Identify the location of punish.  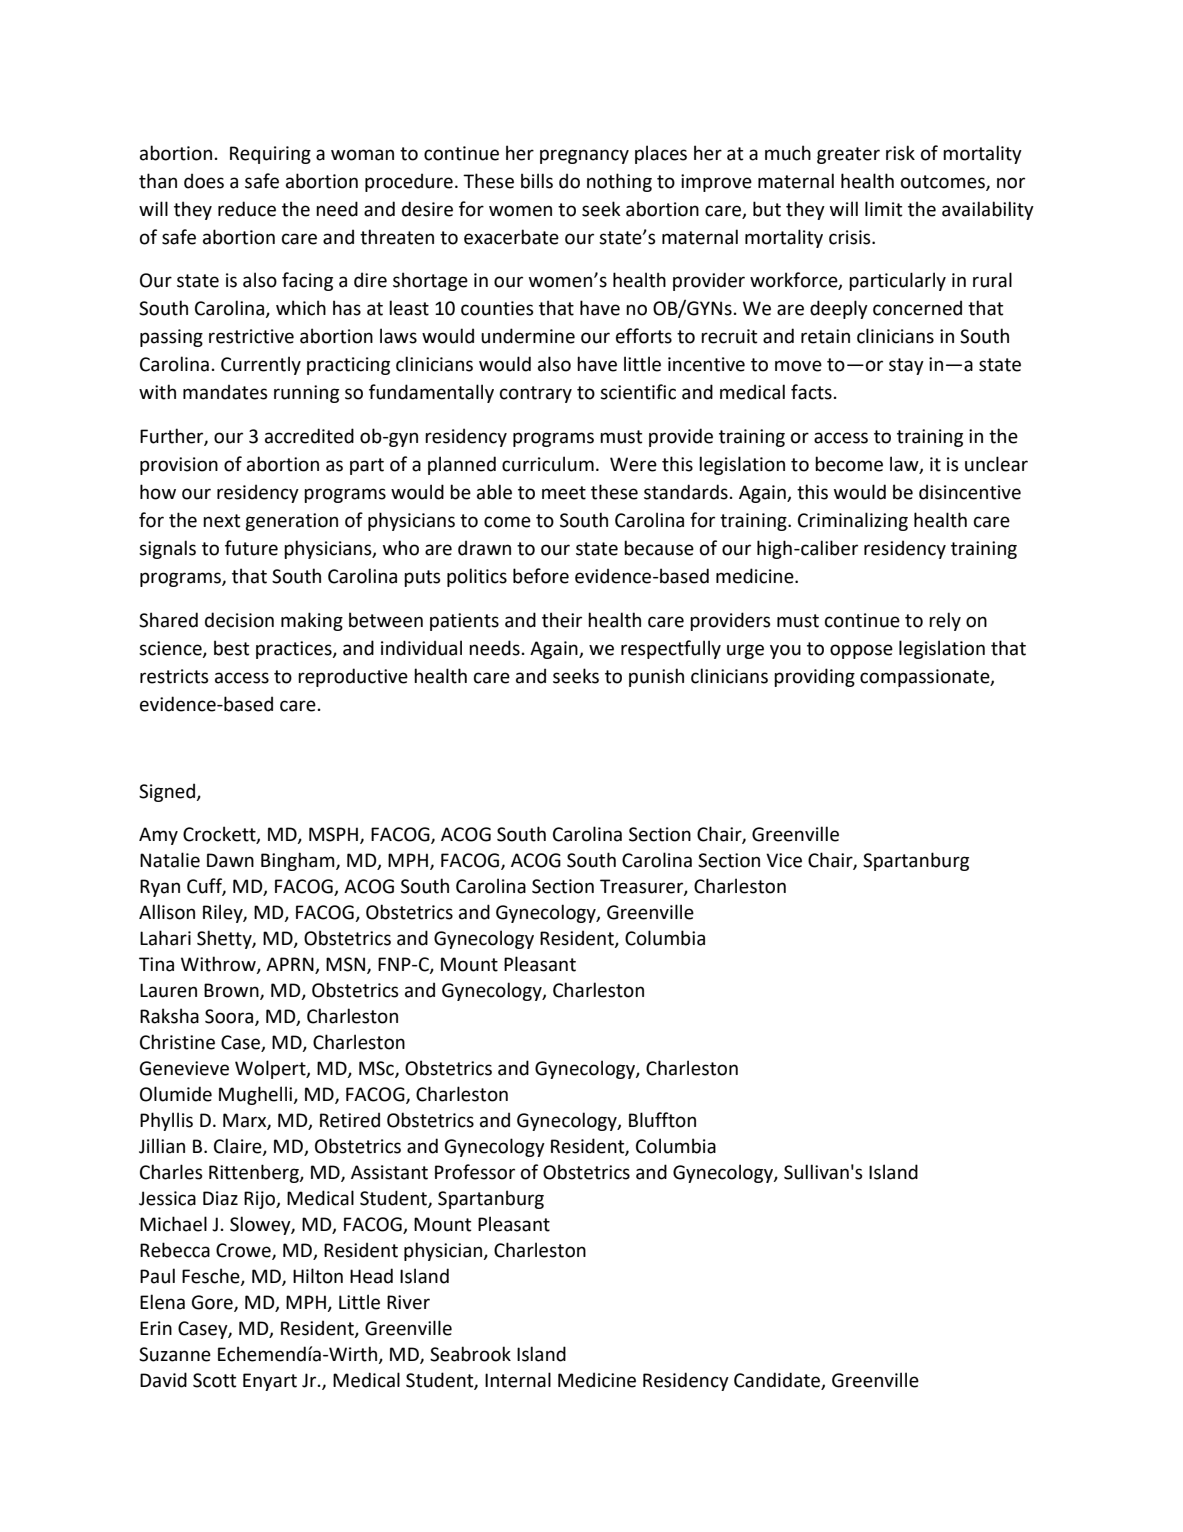
(656, 677).
